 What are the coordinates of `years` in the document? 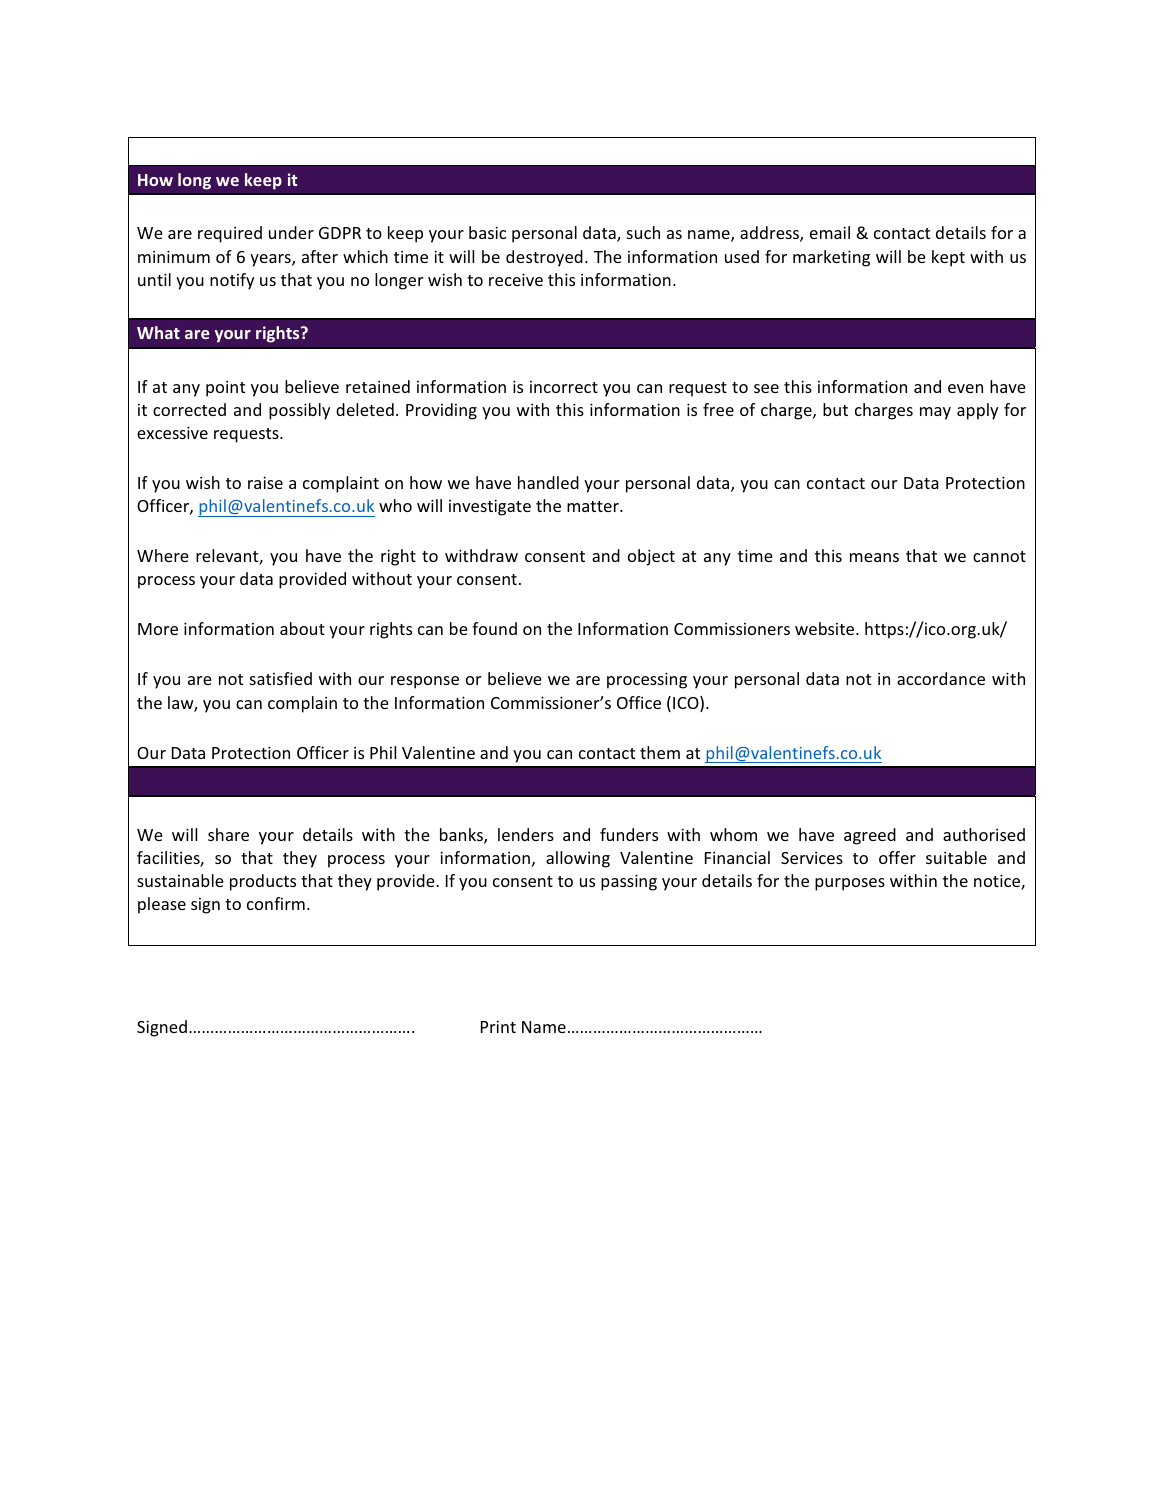 It's located at (271, 260).
